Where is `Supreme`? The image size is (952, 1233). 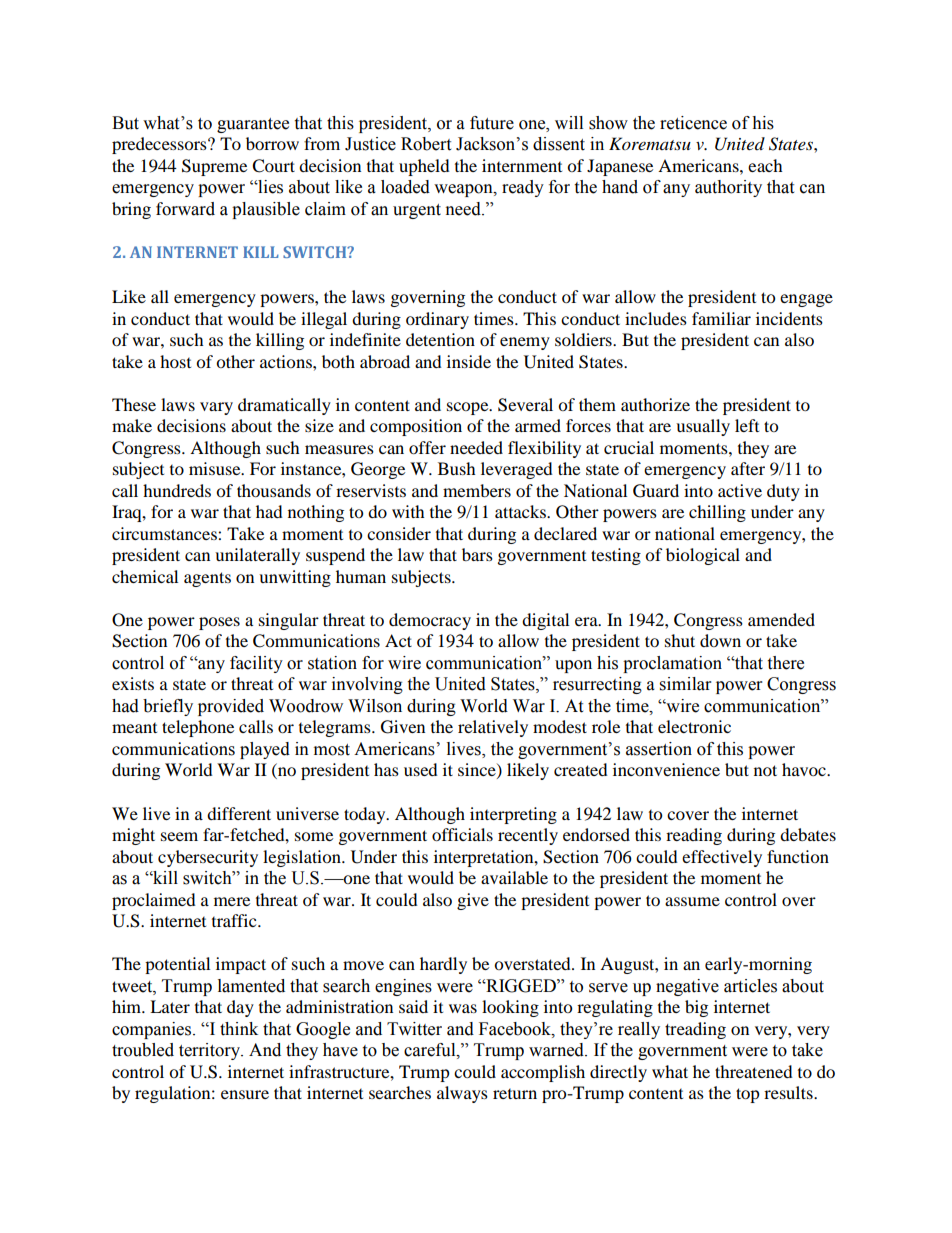 Supreme is located at coordinates (214, 167).
